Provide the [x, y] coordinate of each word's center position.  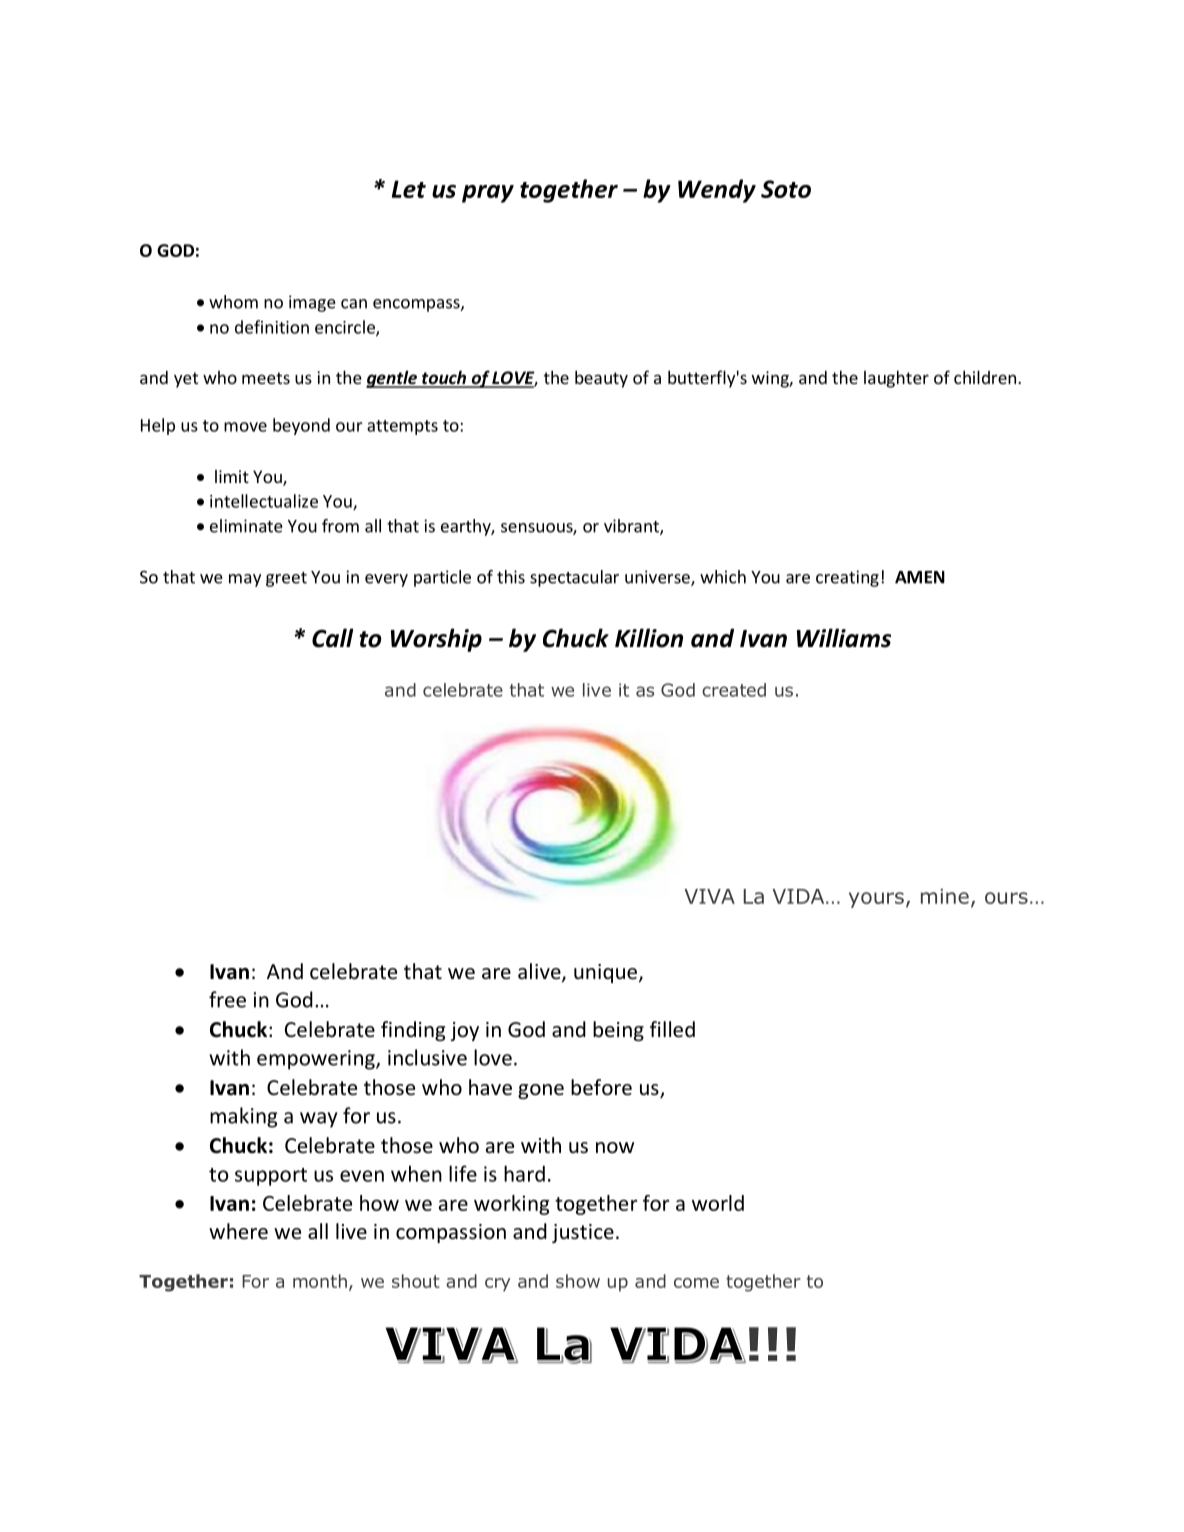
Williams [844, 638]
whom [233, 302]
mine [945, 896]
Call [333, 638]
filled [672, 1029]
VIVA [710, 896]
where [238, 1231]
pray [488, 194]
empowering [317, 1060]
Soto [786, 189]
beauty [601, 379]
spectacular [574, 578]
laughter [896, 379]
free [227, 999]
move [245, 427]
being [618, 1031]
